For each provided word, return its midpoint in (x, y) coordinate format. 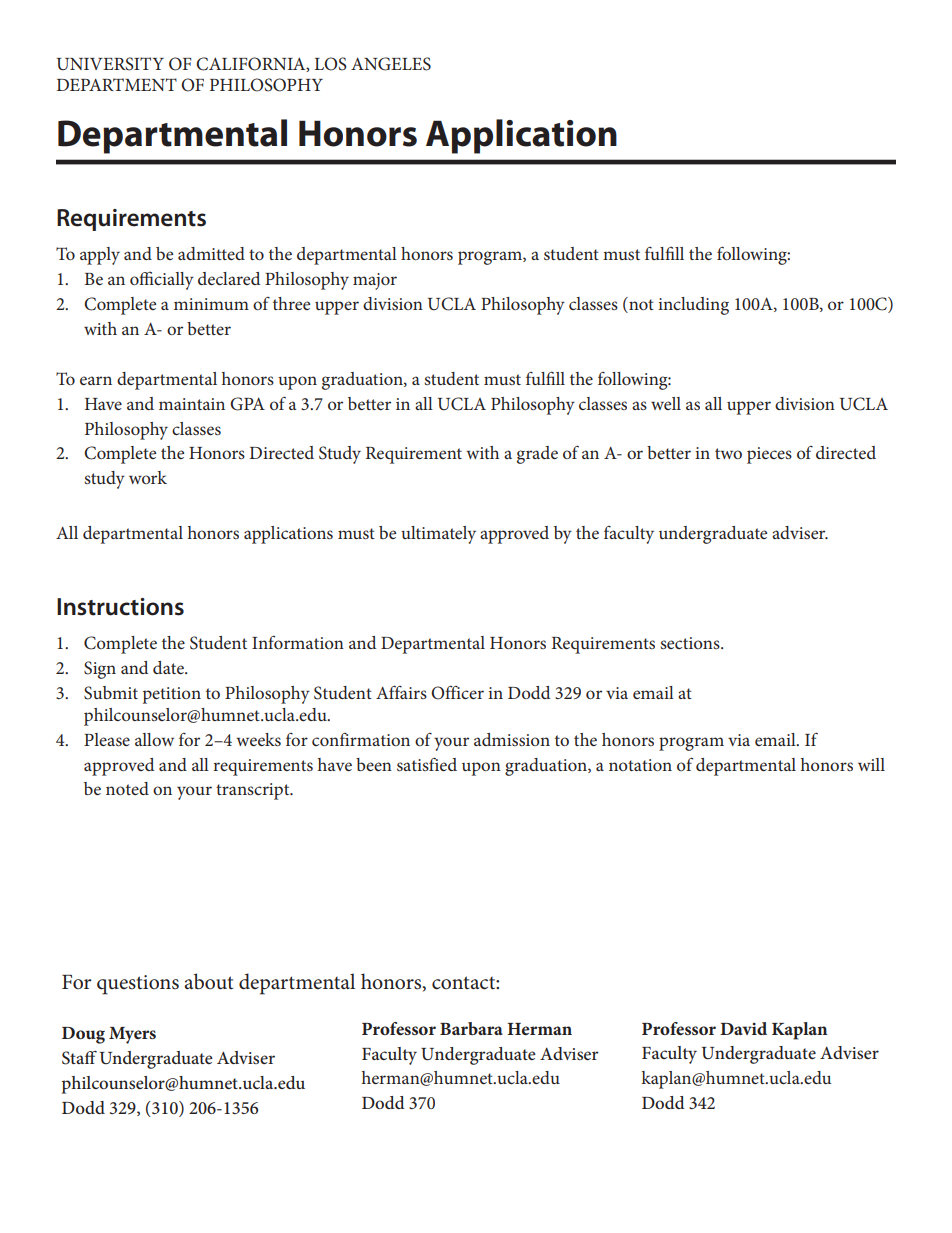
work (148, 477)
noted (127, 788)
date (169, 667)
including (693, 306)
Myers (132, 1035)
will (871, 764)
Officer (457, 692)
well (666, 403)
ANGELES (391, 64)
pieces (769, 455)
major (375, 281)
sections (691, 643)
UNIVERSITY (110, 64)
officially (162, 280)
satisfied (427, 764)
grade (537, 455)
